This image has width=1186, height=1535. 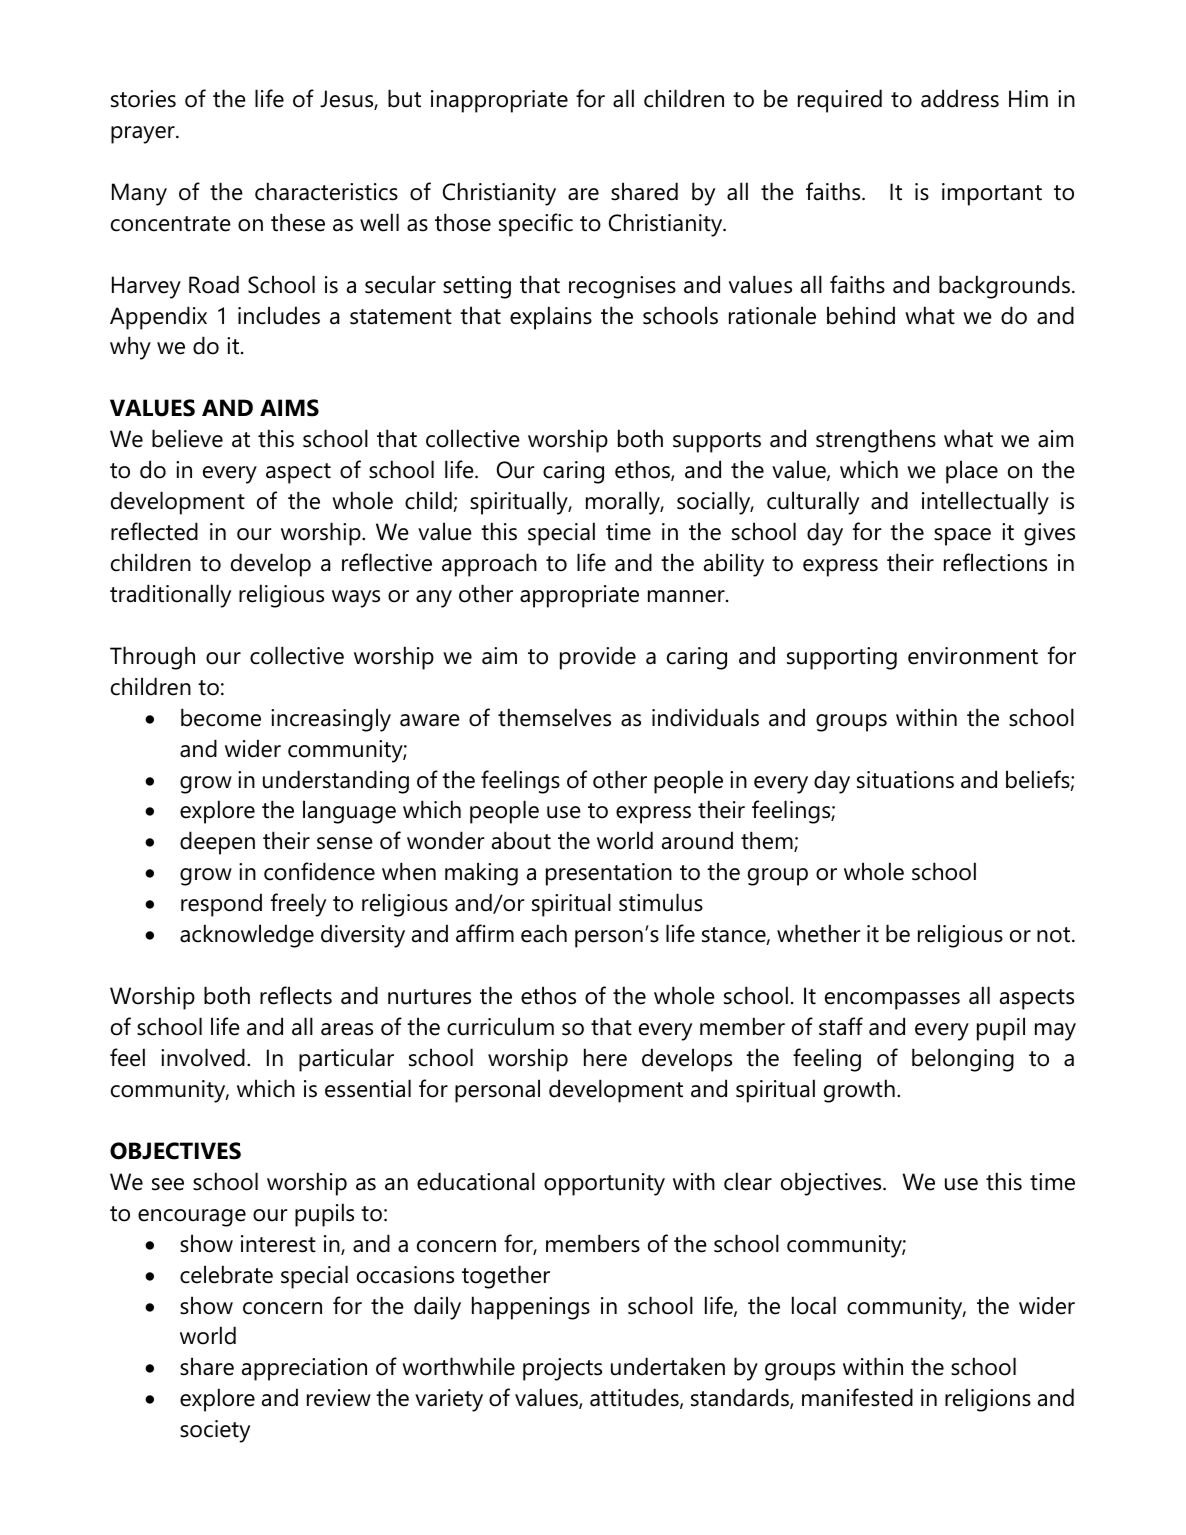 I want to click on religions, so click(x=988, y=1400).
